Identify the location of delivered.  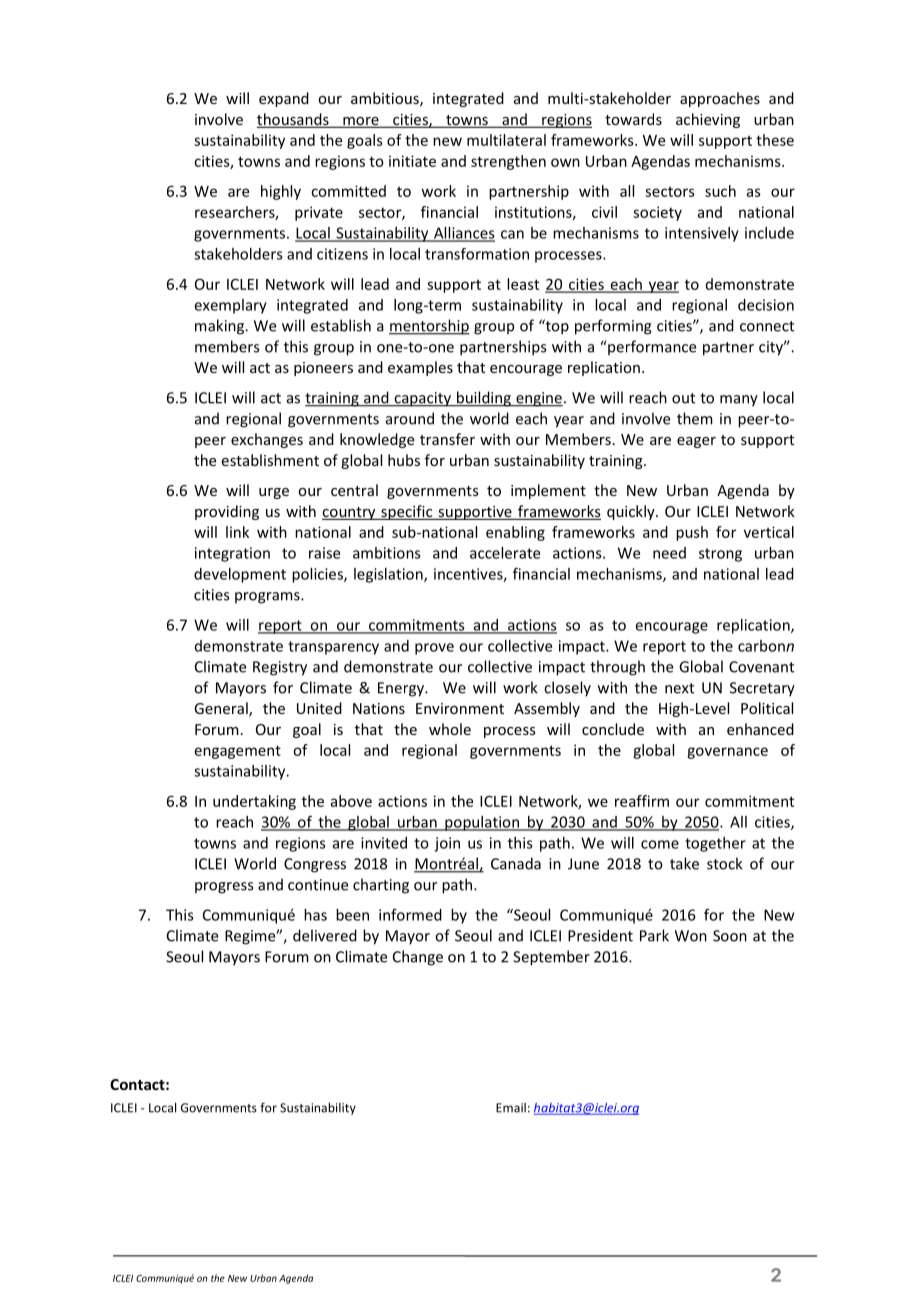
(325, 935).
